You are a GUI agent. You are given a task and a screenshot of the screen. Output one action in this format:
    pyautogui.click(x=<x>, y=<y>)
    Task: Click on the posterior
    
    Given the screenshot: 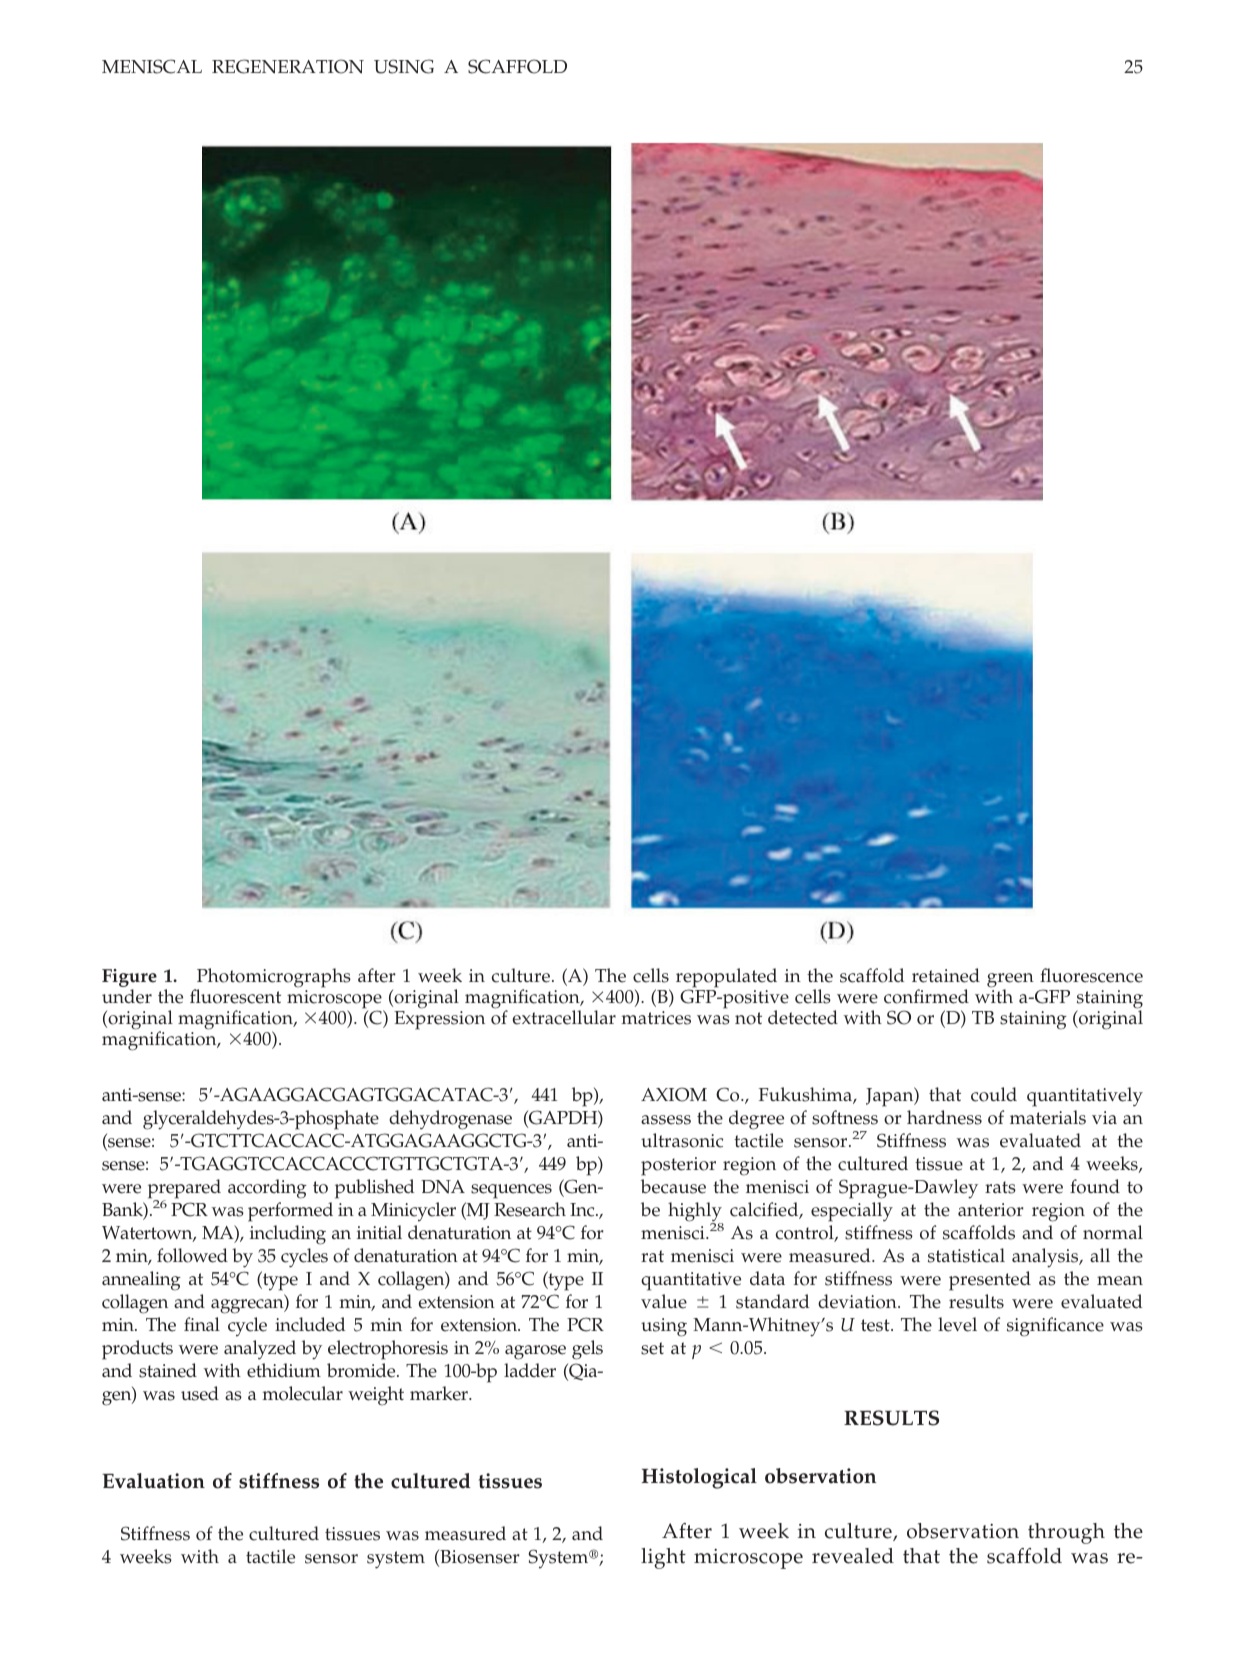 What is the action you would take?
    pyautogui.click(x=678, y=1166)
